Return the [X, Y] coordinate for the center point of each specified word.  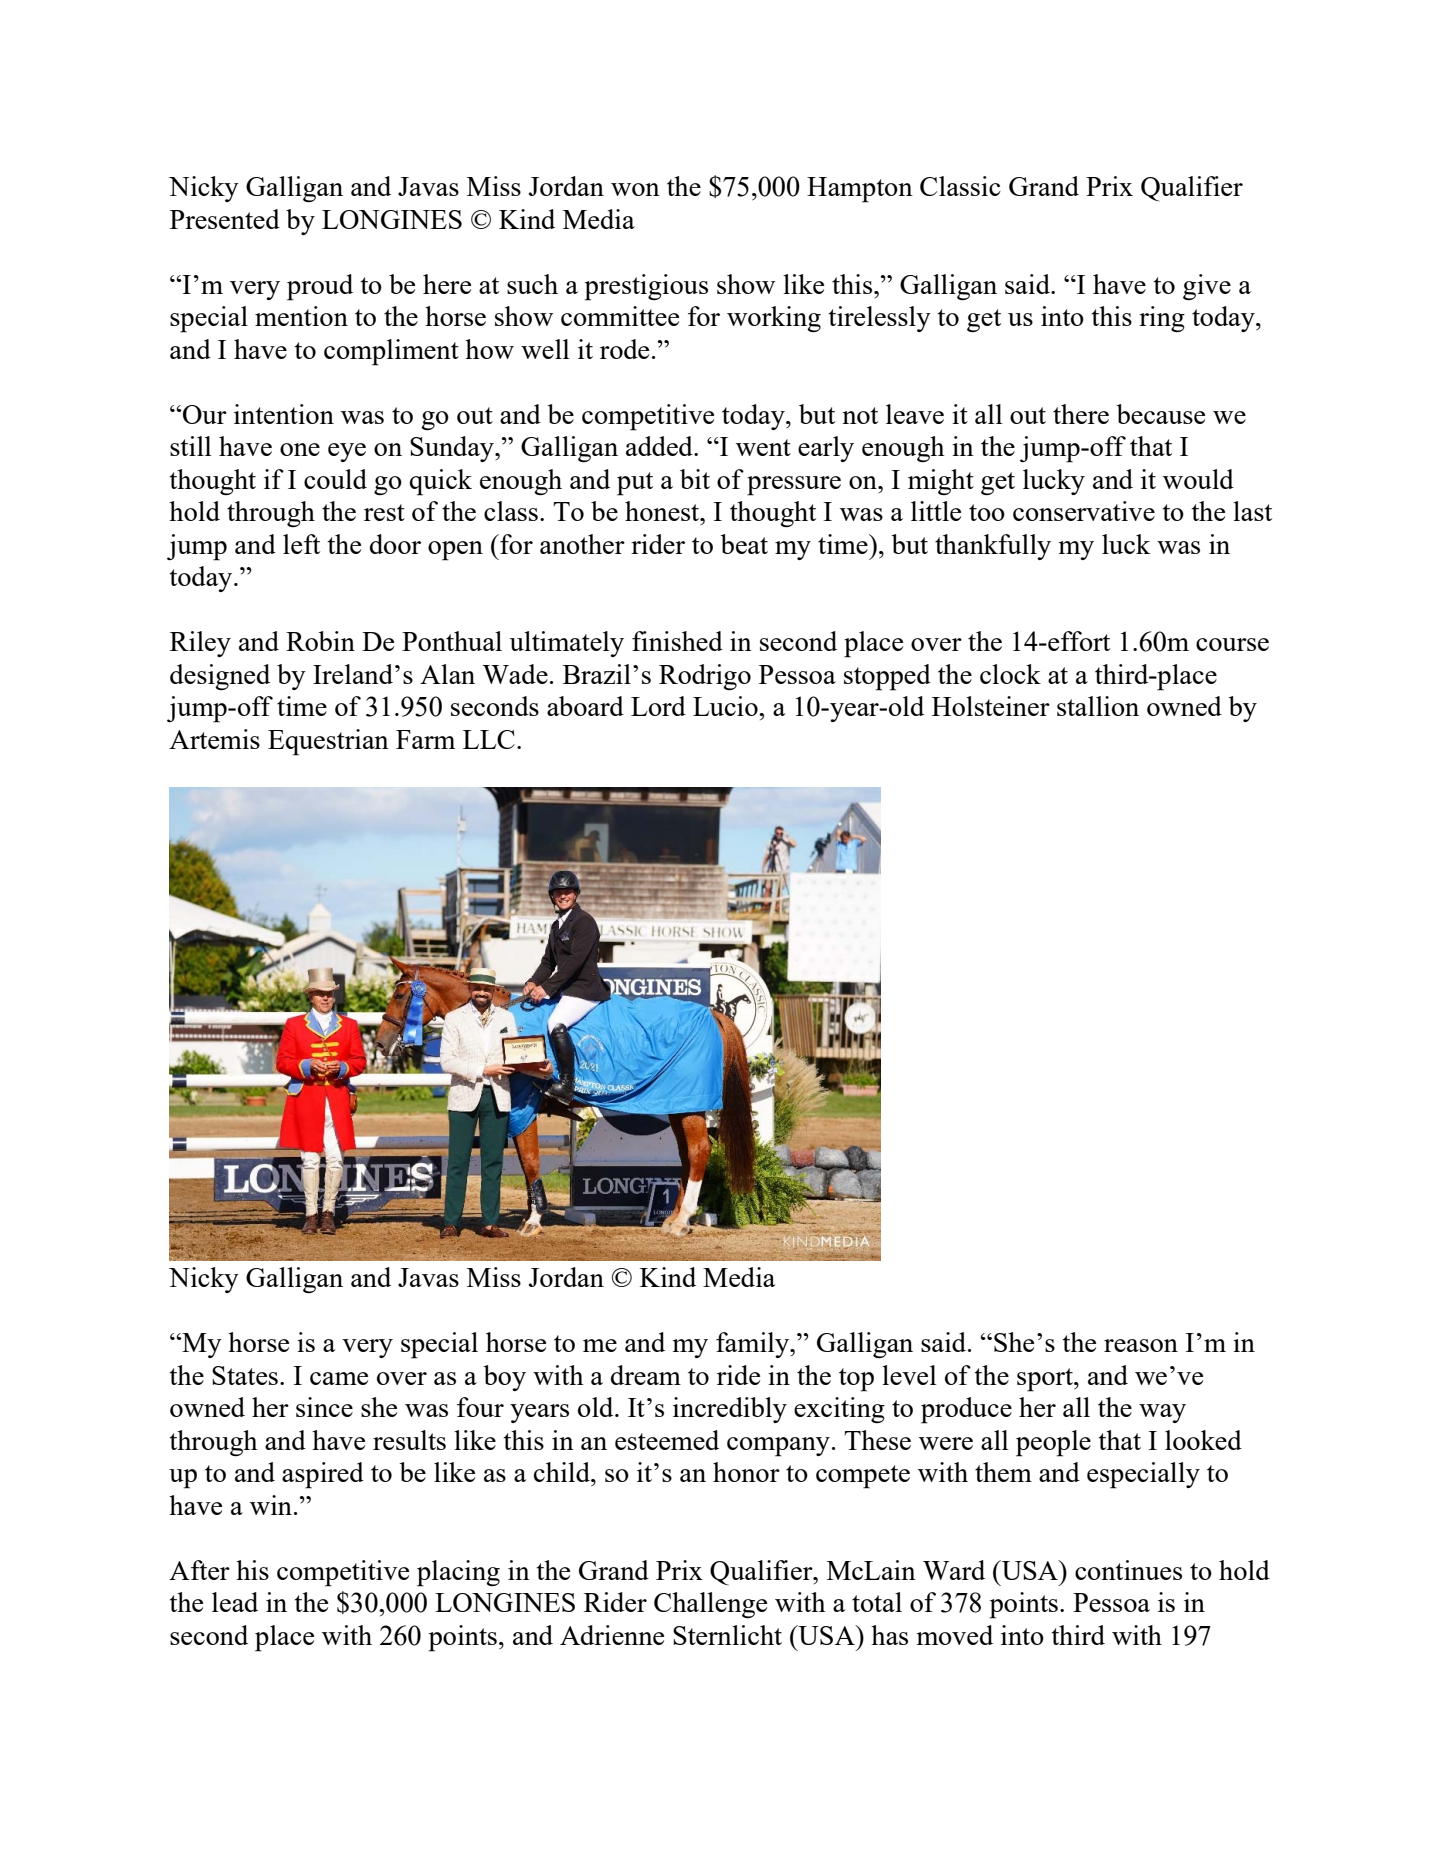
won [635, 189]
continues [1128, 1570]
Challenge [710, 1605]
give [1207, 287]
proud [320, 287]
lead [235, 1602]
